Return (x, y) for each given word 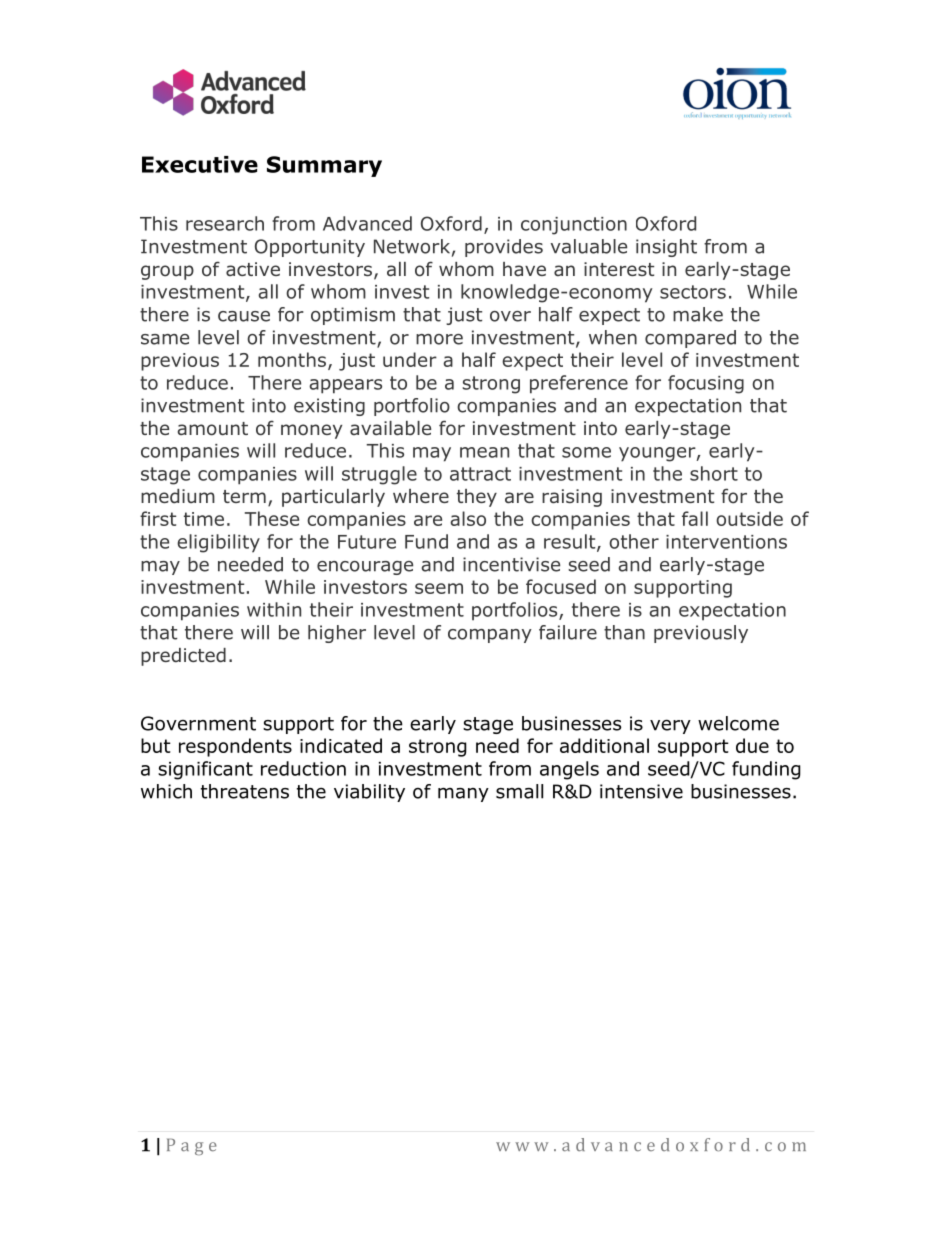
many (463, 795)
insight (666, 248)
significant (205, 770)
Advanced (367, 223)
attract (480, 474)
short (714, 473)
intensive (641, 791)
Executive (200, 164)
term (244, 496)
